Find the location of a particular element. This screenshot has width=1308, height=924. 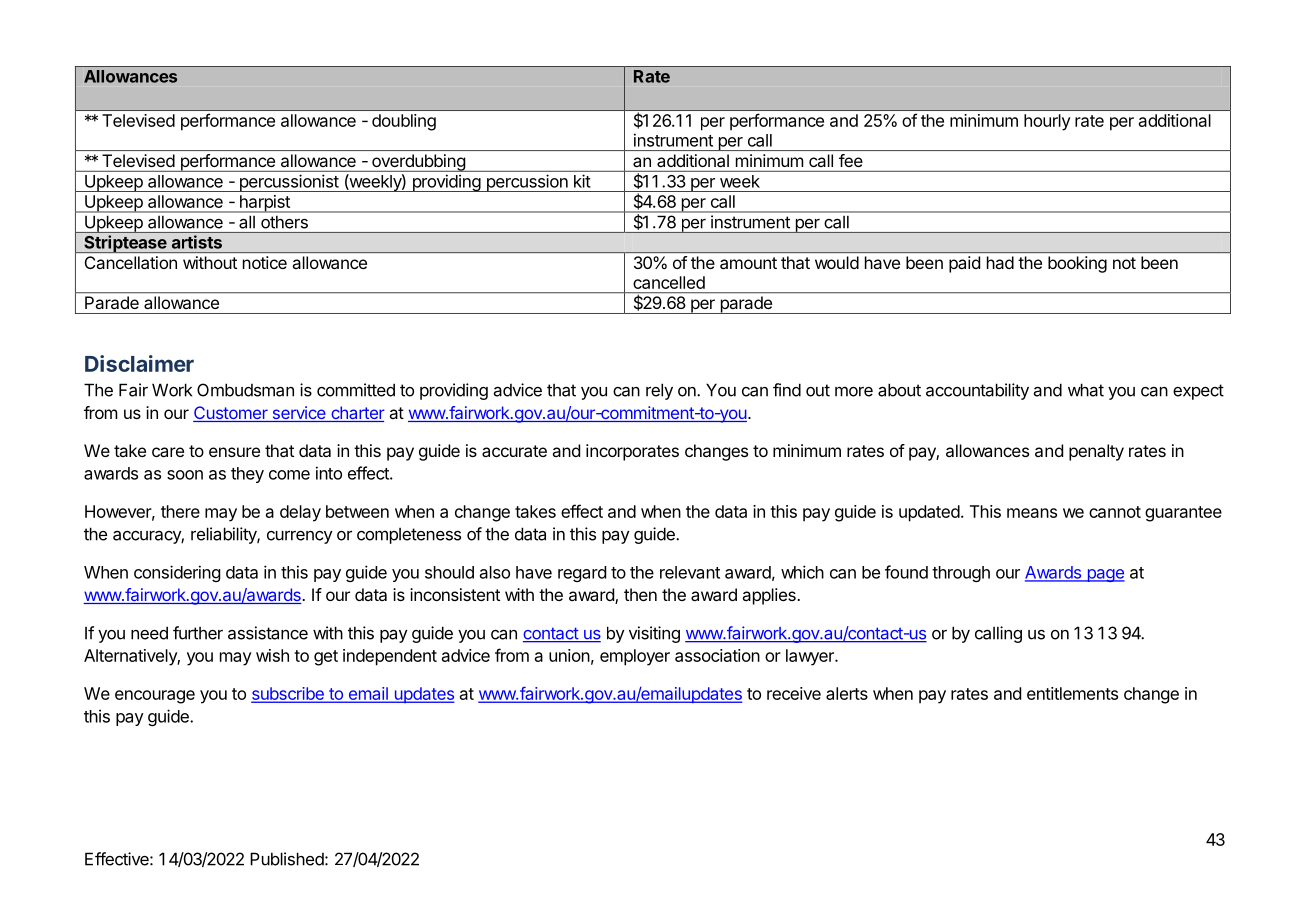

currency is located at coordinates (300, 537).
